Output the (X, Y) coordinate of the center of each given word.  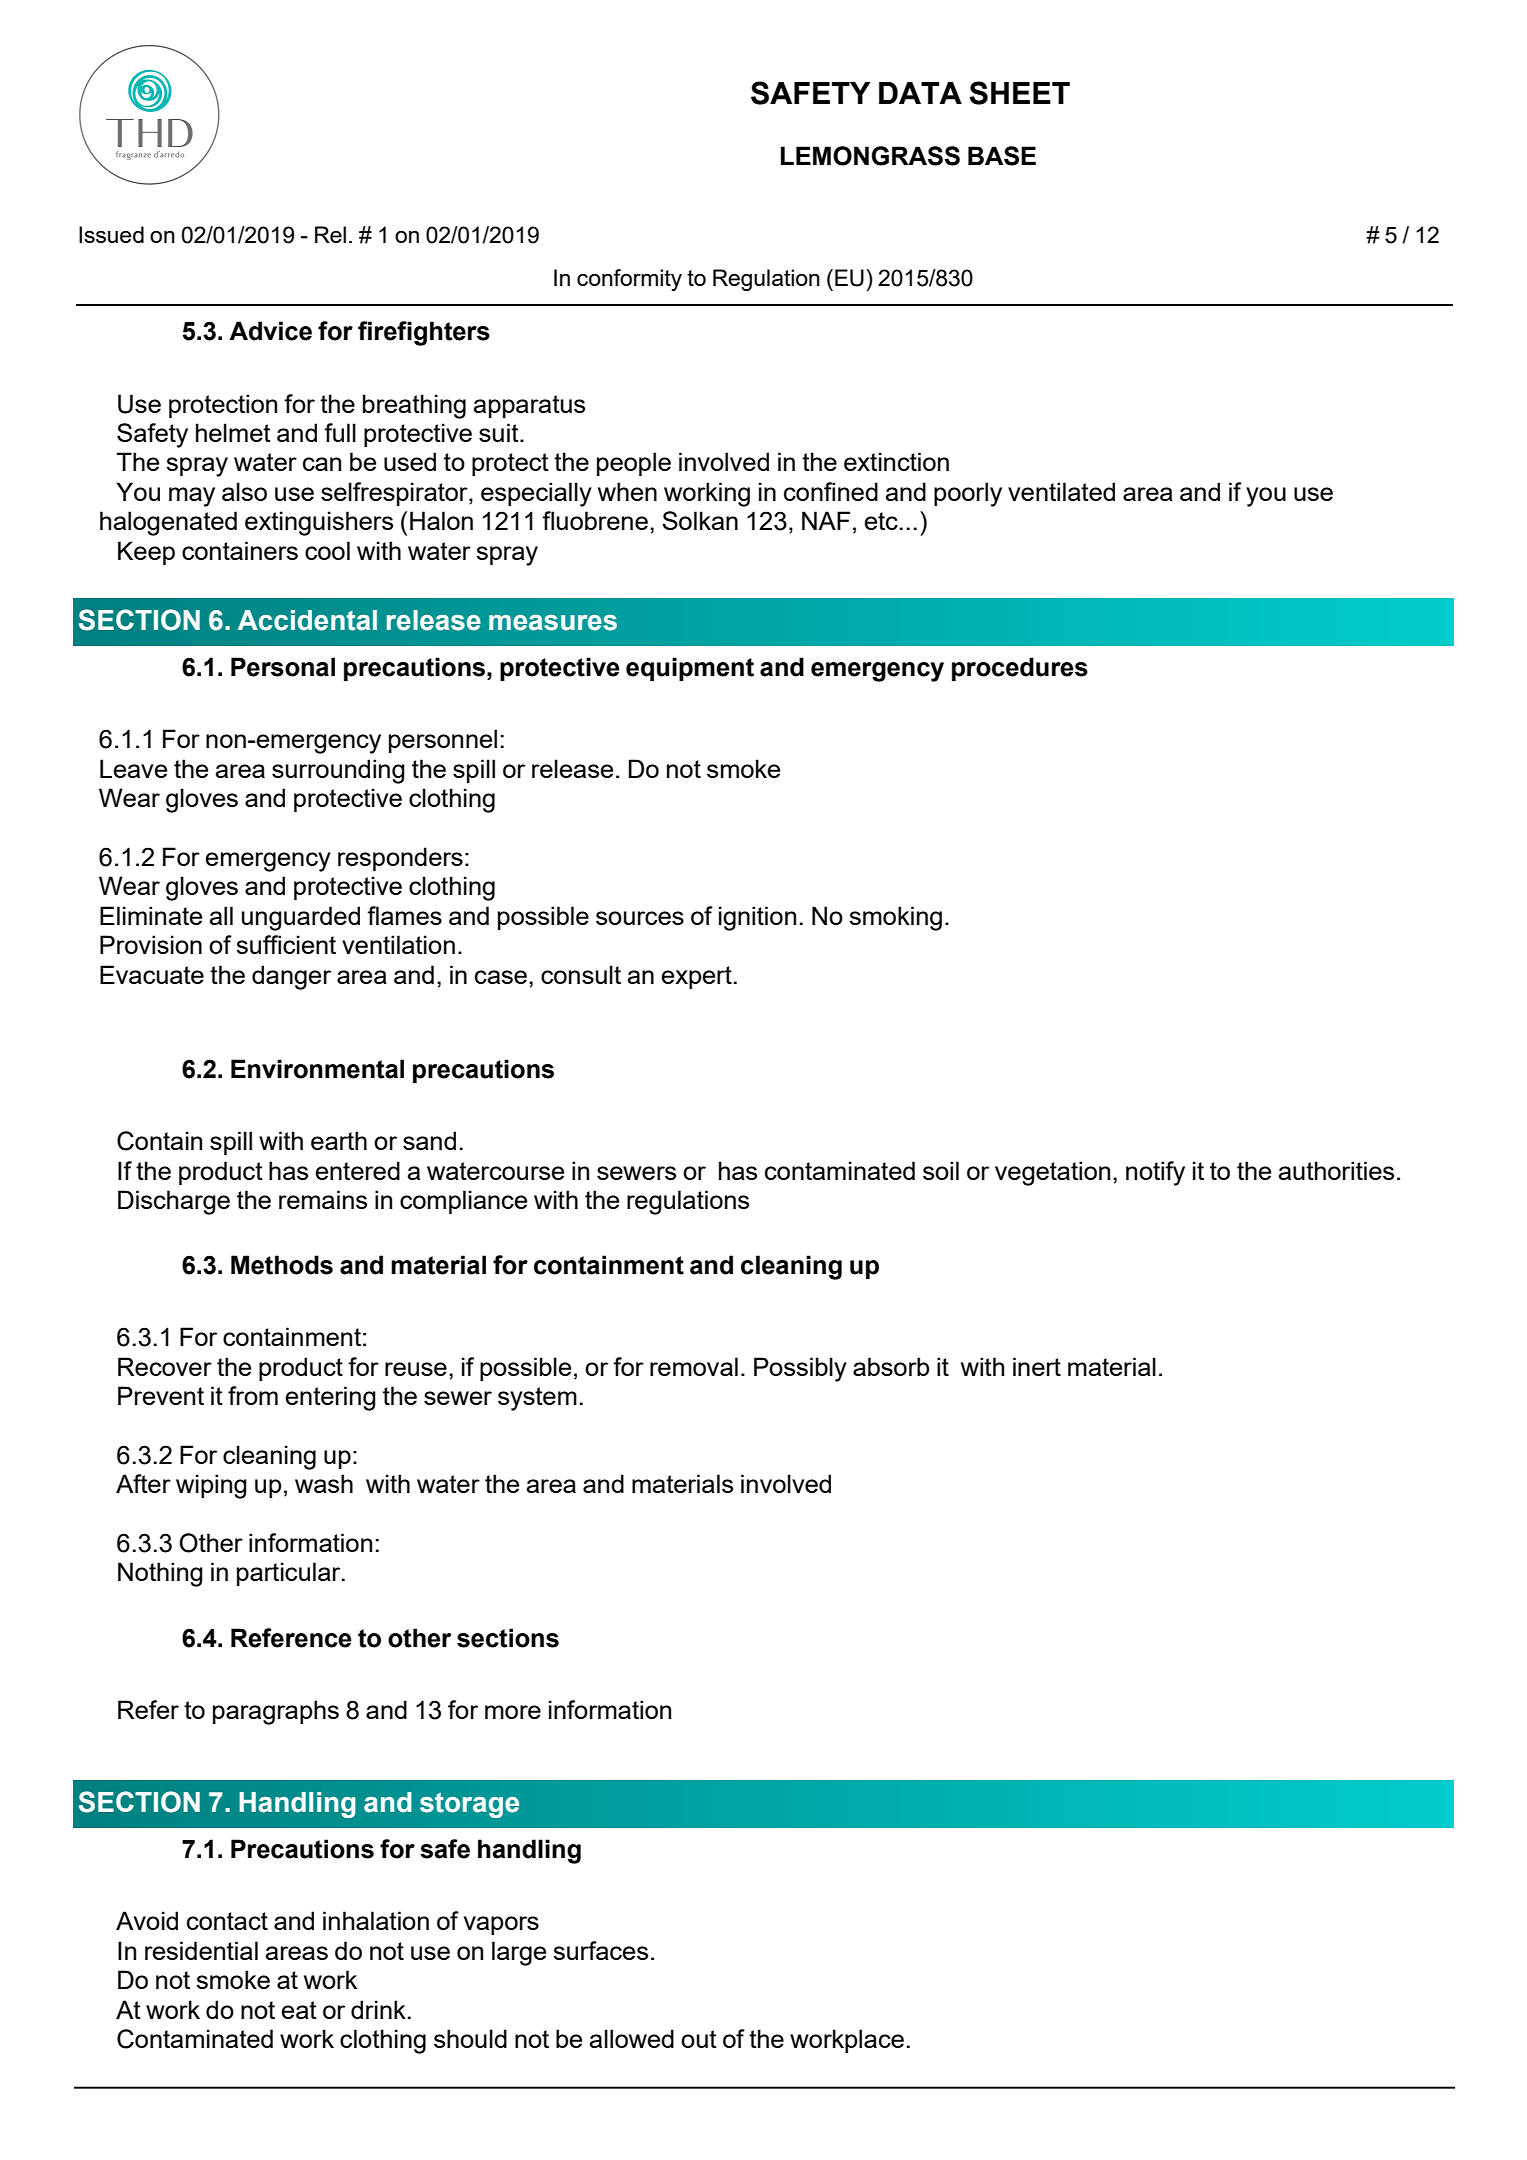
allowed (632, 2038)
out (699, 2039)
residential (201, 1950)
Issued (111, 234)
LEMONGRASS (870, 156)
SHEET (1019, 93)
